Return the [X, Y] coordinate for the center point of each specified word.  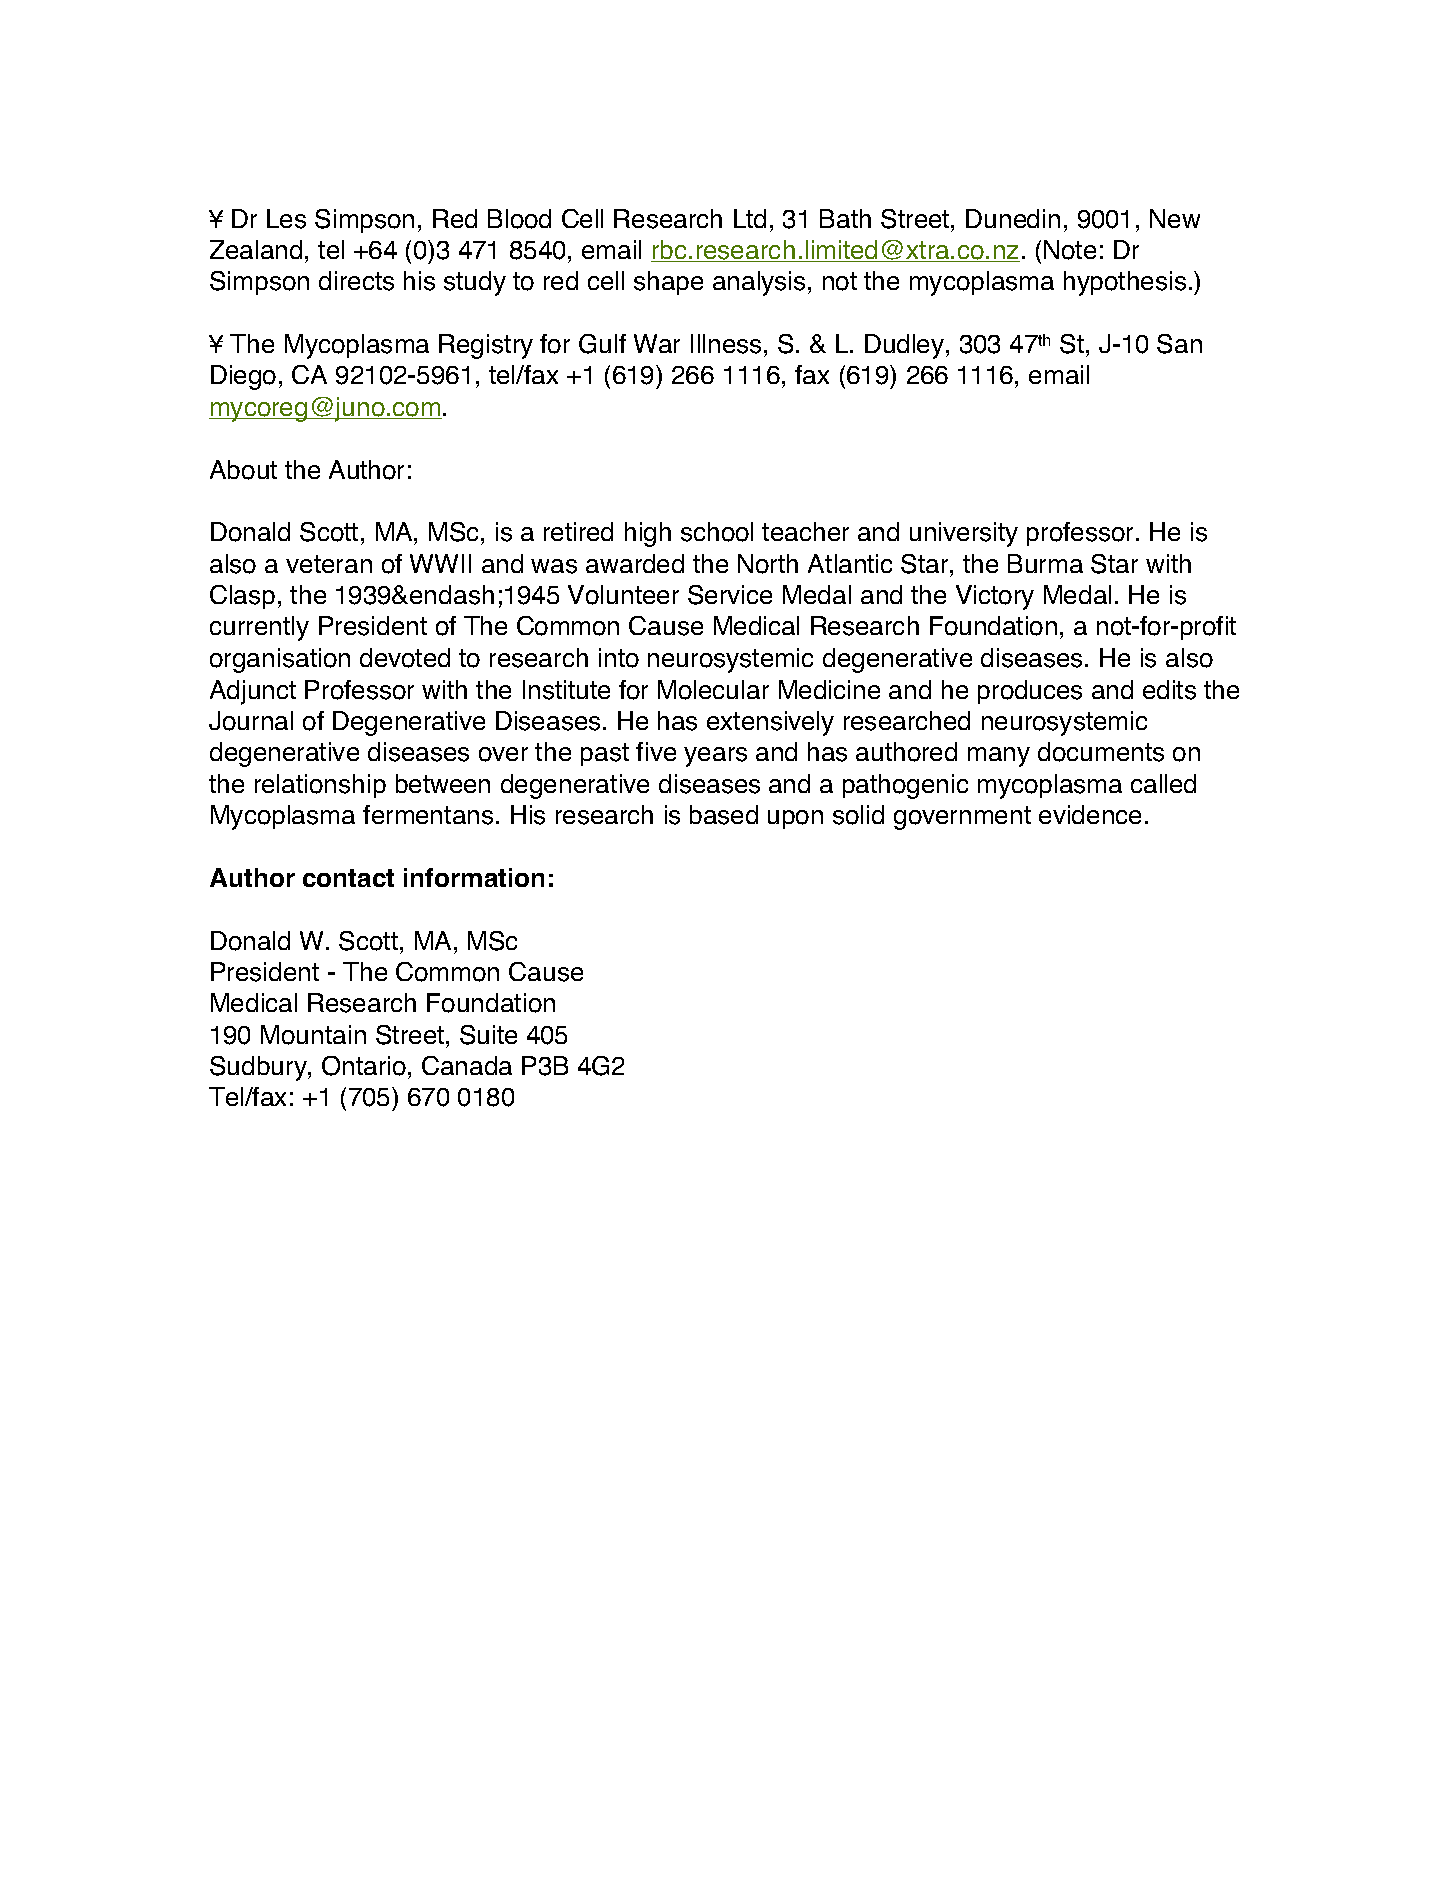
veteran [329, 564]
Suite [488, 1035]
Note [1070, 250]
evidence [1090, 814]
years [715, 757]
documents [1101, 752]
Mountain [313, 1035]
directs [356, 281]
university [964, 534]
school [717, 532]
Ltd [750, 218]
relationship [320, 786]
